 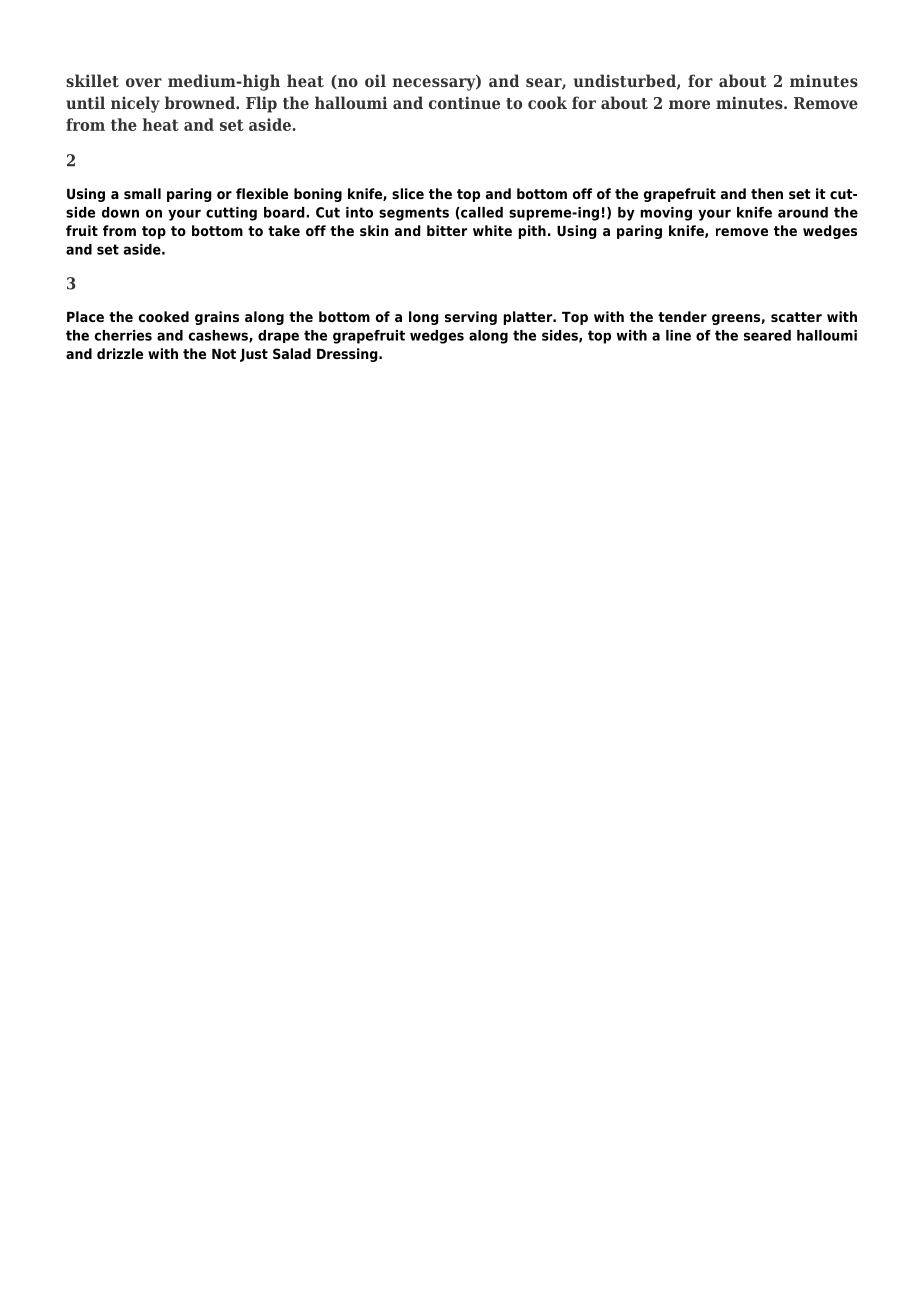 I want to click on segments, so click(x=414, y=214).
